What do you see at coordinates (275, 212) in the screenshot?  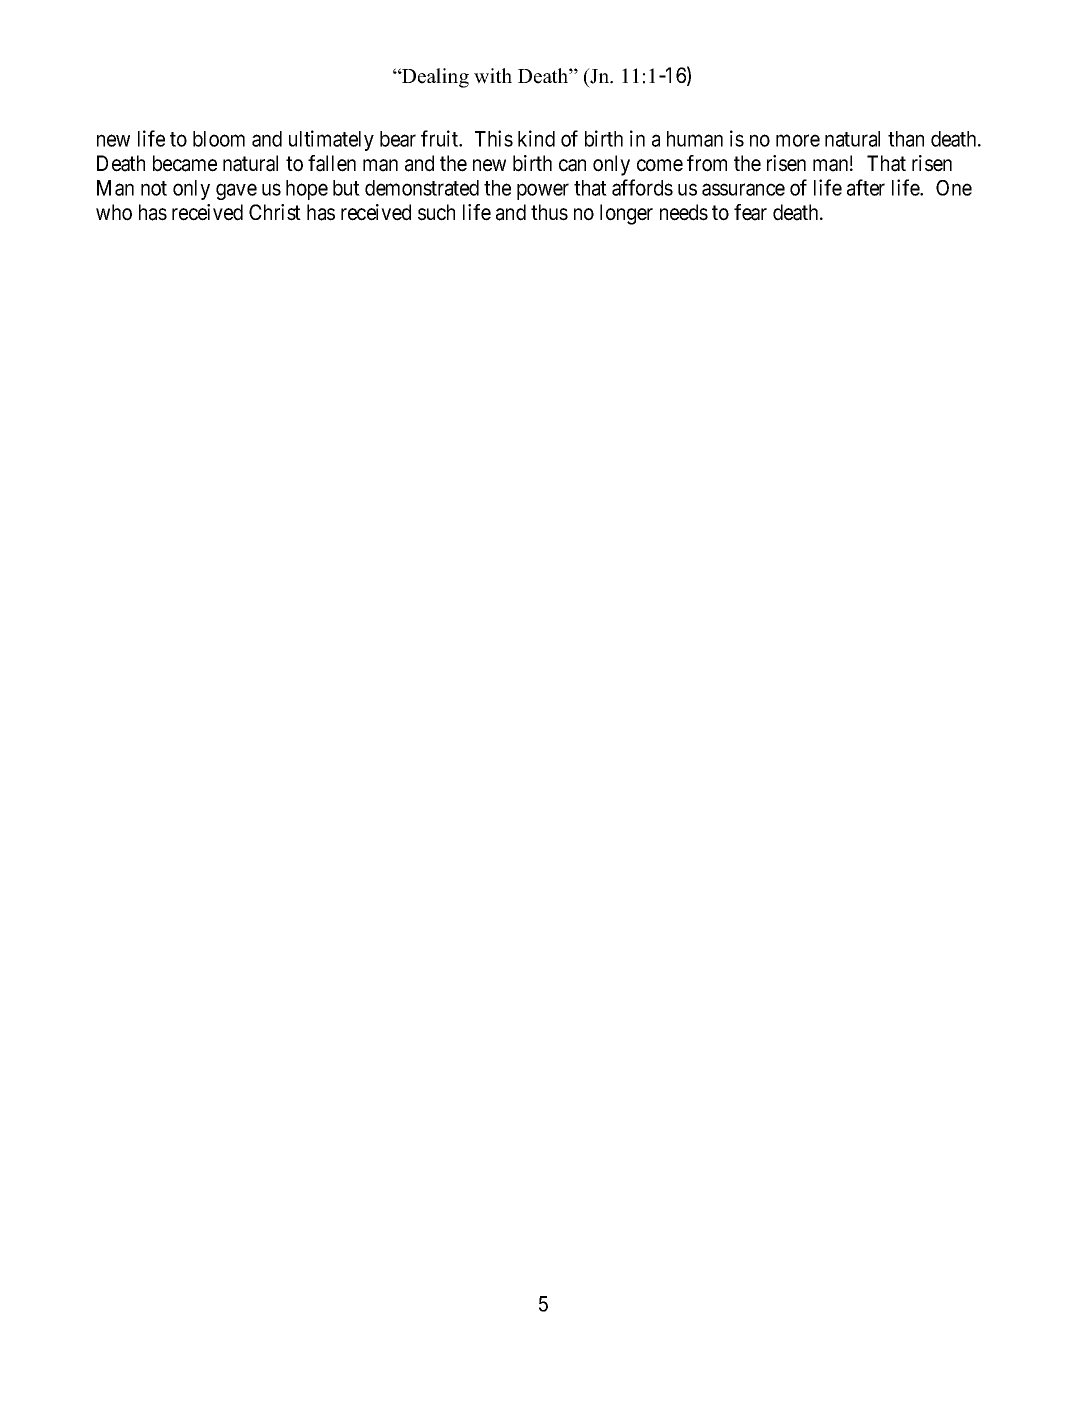 I see `Christ` at bounding box center [275, 212].
